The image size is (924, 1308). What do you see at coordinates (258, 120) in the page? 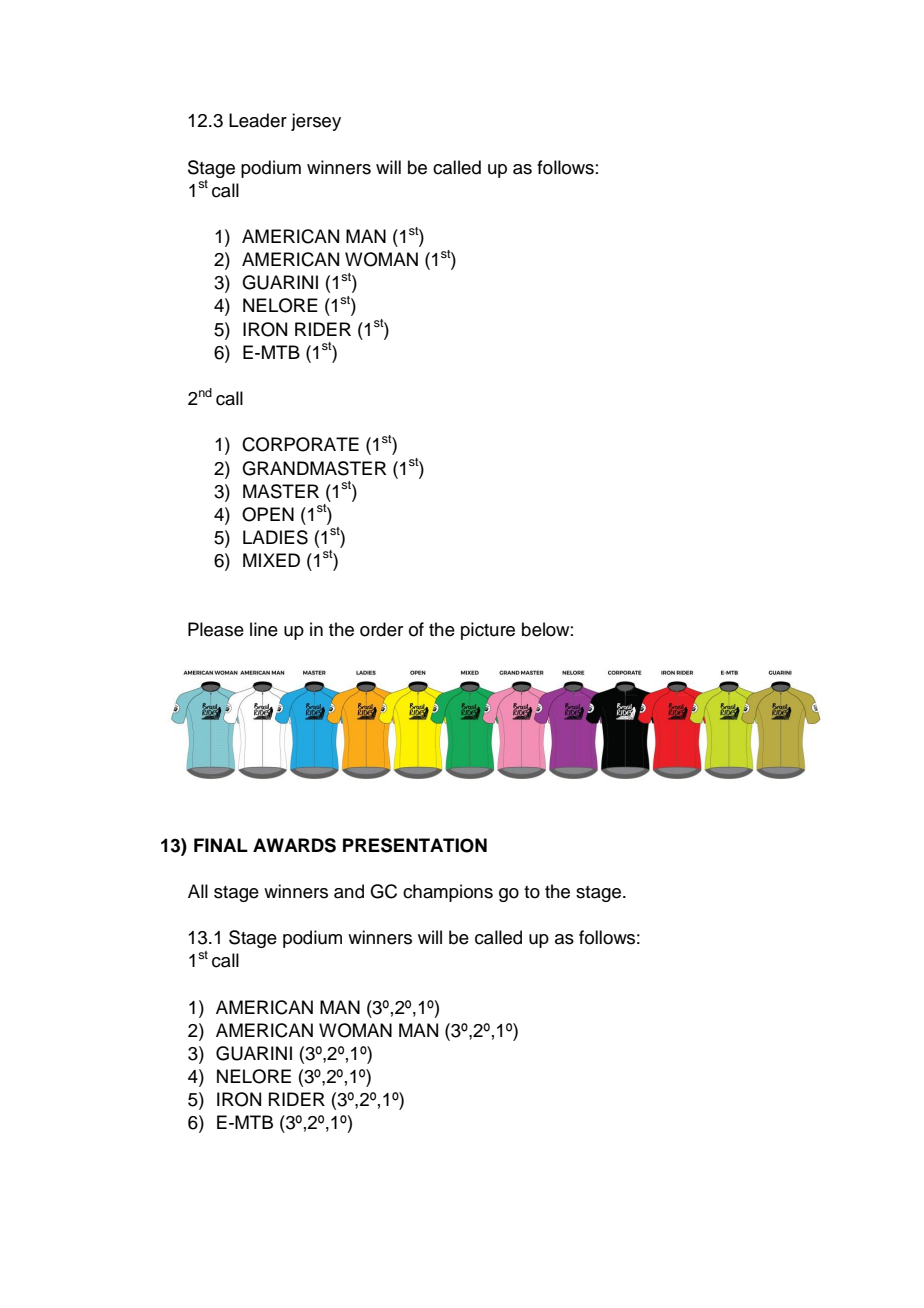
I see `Leader` at bounding box center [258, 120].
